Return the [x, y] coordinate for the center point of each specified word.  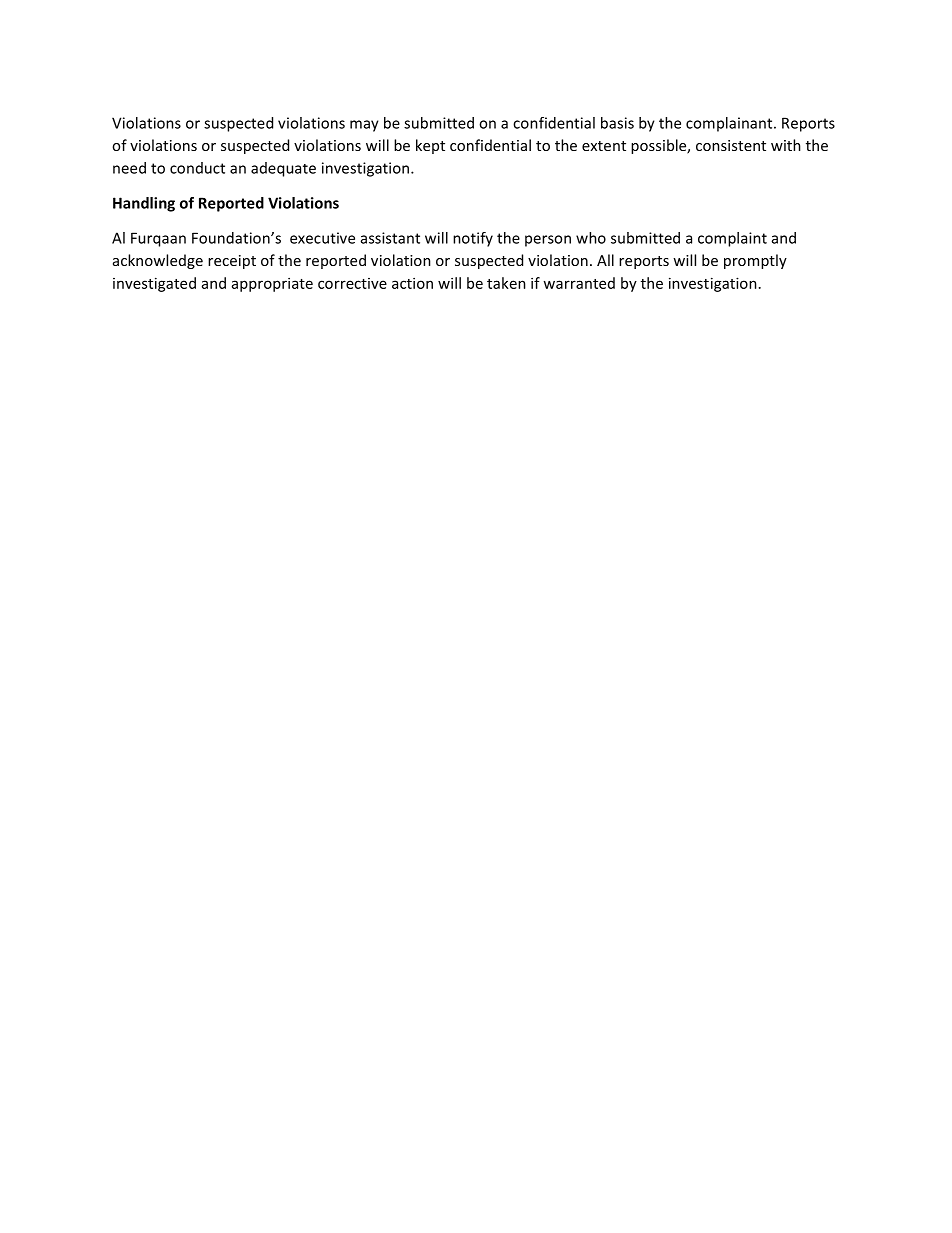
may [364, 126]
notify [473, 239]
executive [322, 238]
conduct [197, 168]
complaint [732, 239]
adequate [283, 169]
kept [430, 146]
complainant [730, 124]
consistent [731, 145]
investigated [154, 284]
